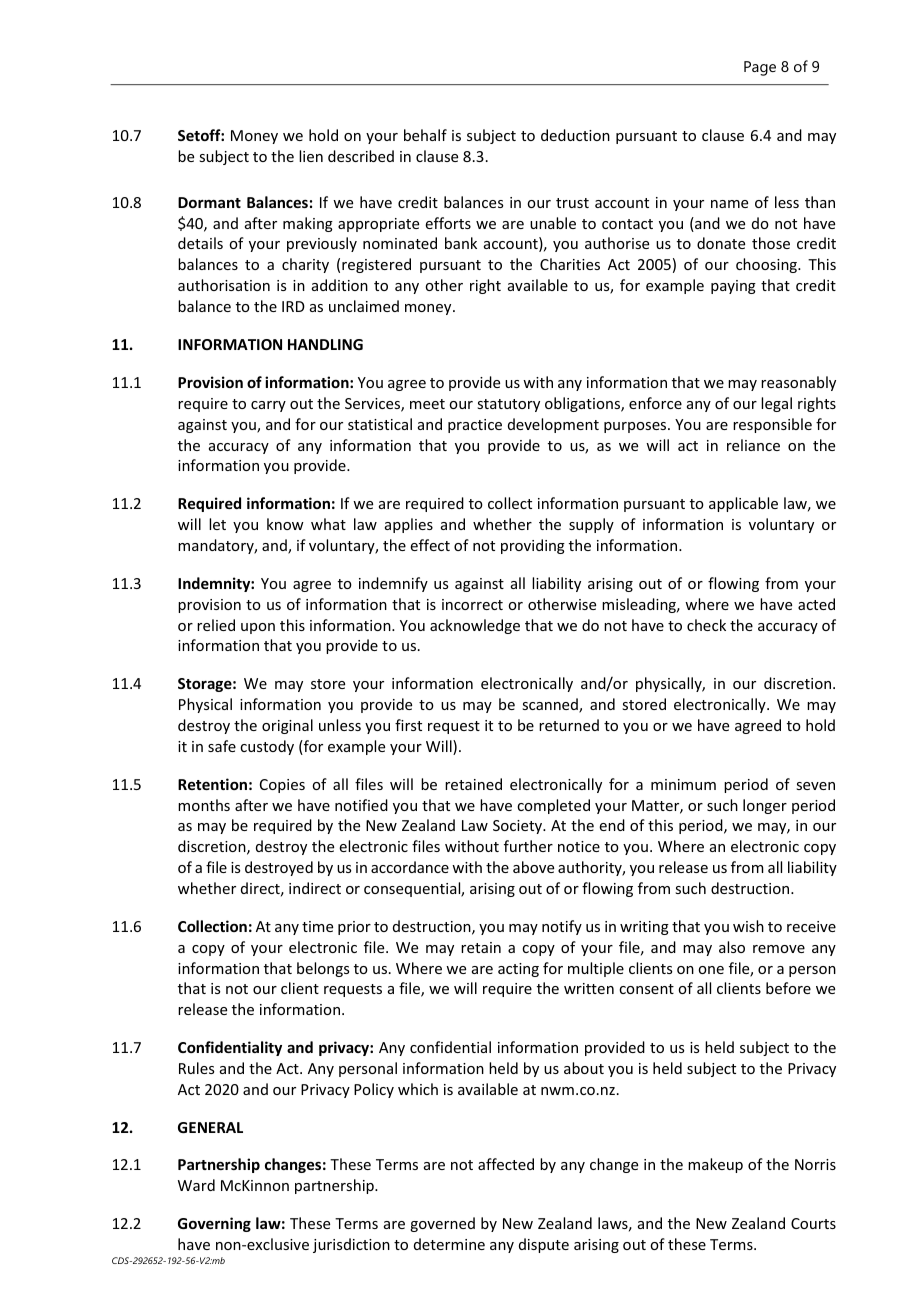 The width and height of the screenshot is (924, 1307). What do you see at coordinates (214, 1224) in the screenshot?
I see `Governing` at bounding box center [214, 1224].
